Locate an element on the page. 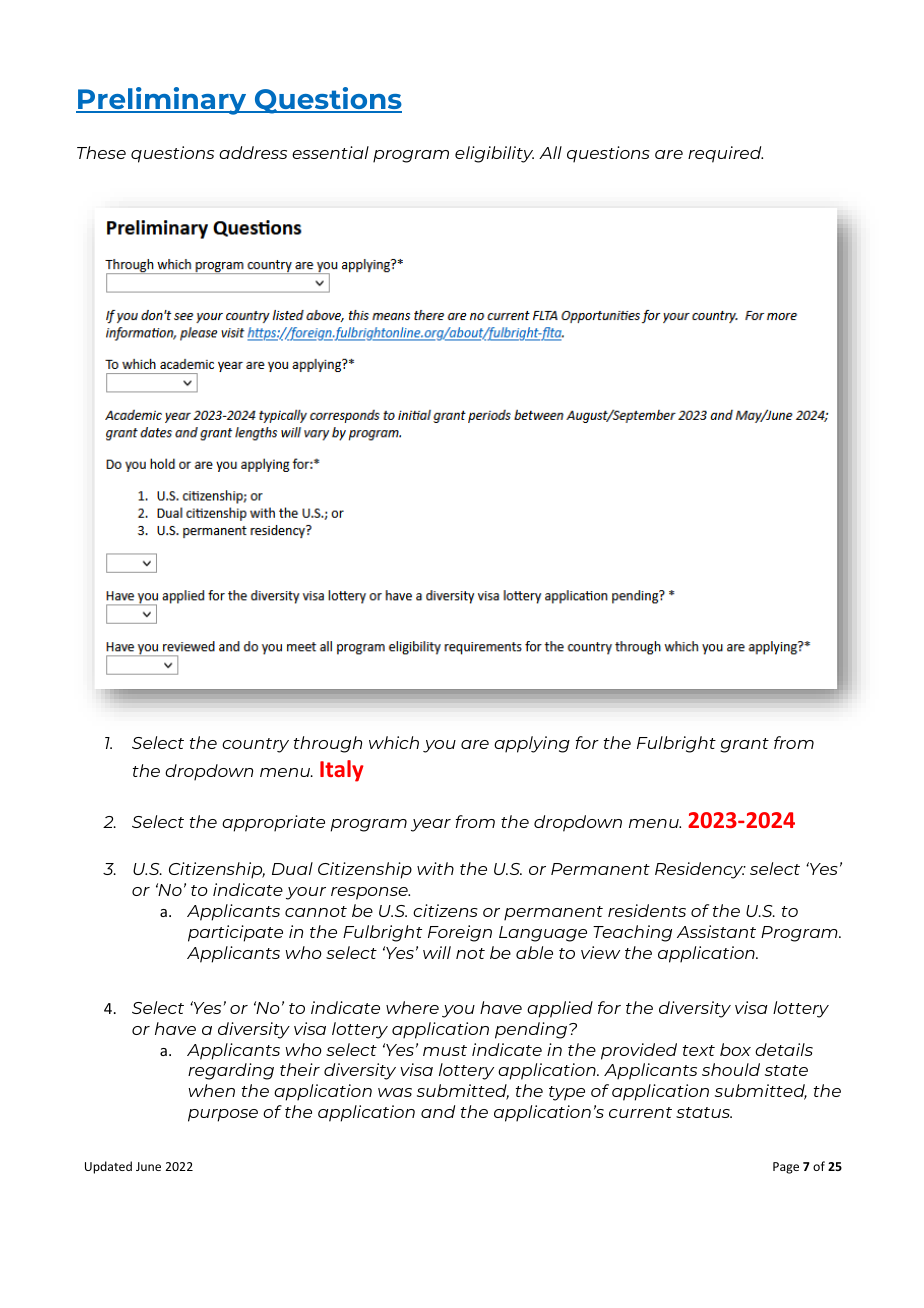 This document has height=1308, width=924. eligibility is located at coordinates (494, 154).
